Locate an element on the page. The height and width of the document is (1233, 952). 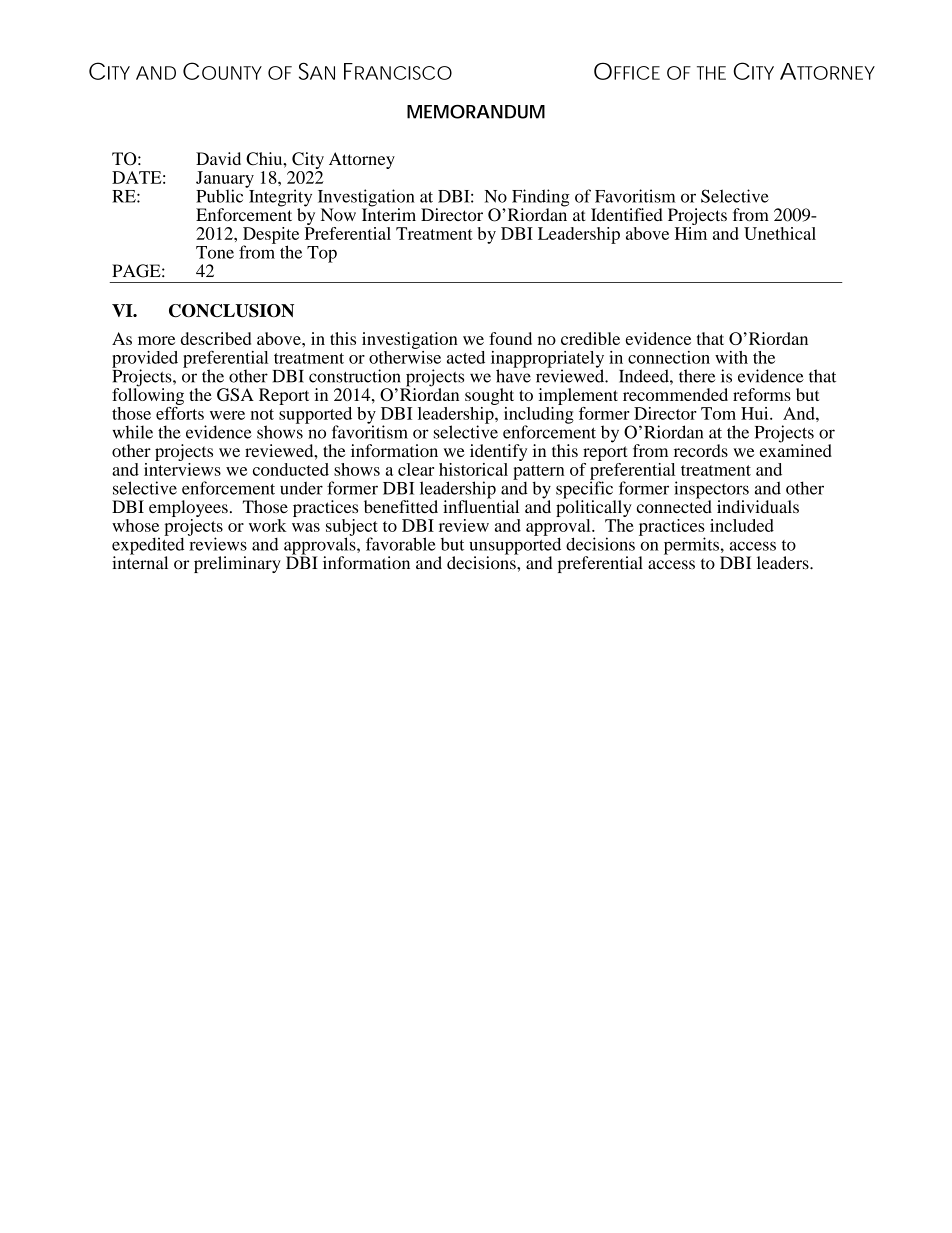
permits is located at coordinates (692, 547).
